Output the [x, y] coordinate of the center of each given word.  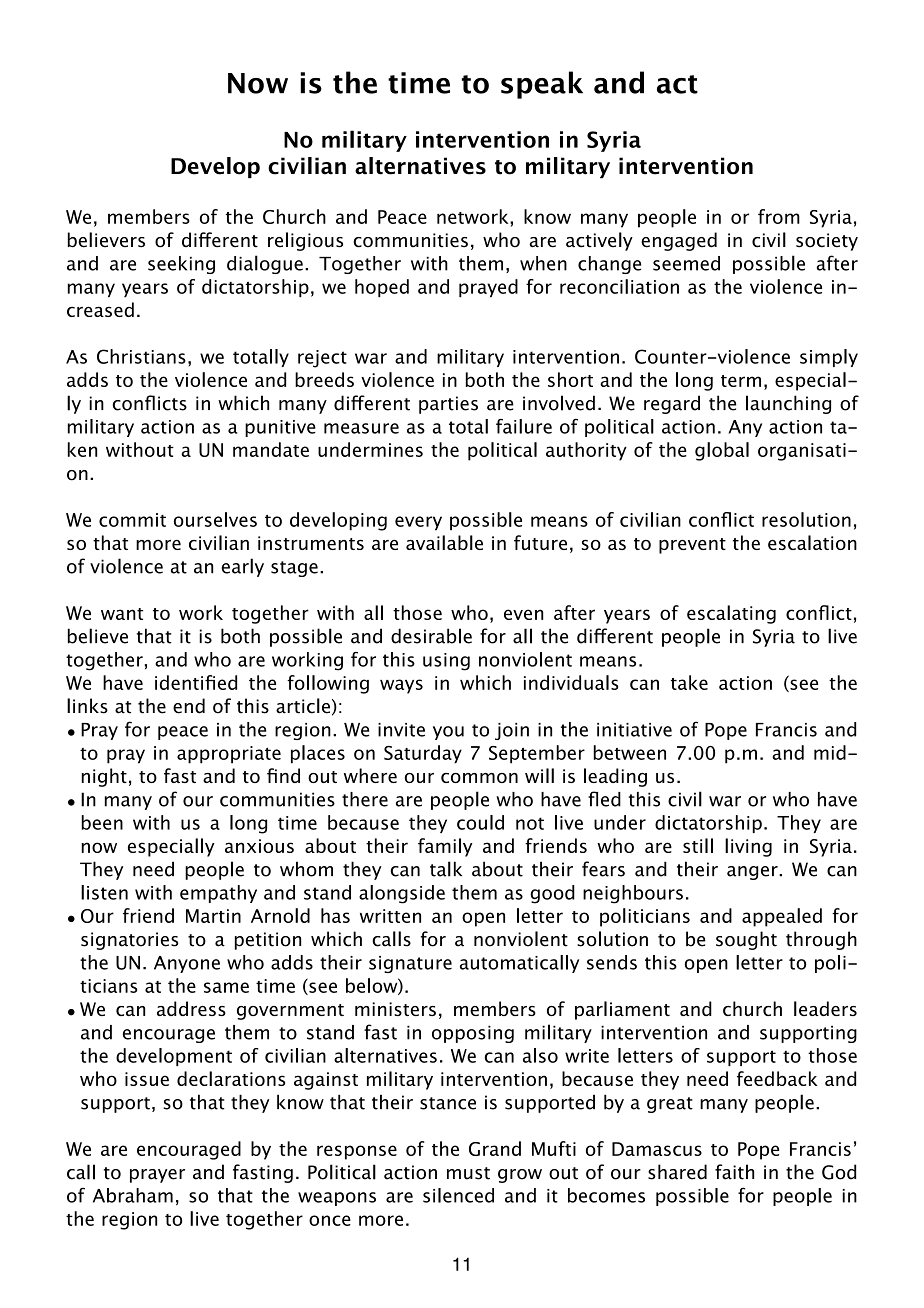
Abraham [133, 1195]
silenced [458, 1195]
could [480, 822]
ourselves [215, 519]
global [722, 451]
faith [734, 1172]
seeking [181, 265]
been [102, 822]
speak [542, 85]
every [418, 523]
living [748, 847]
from [779, 216]
